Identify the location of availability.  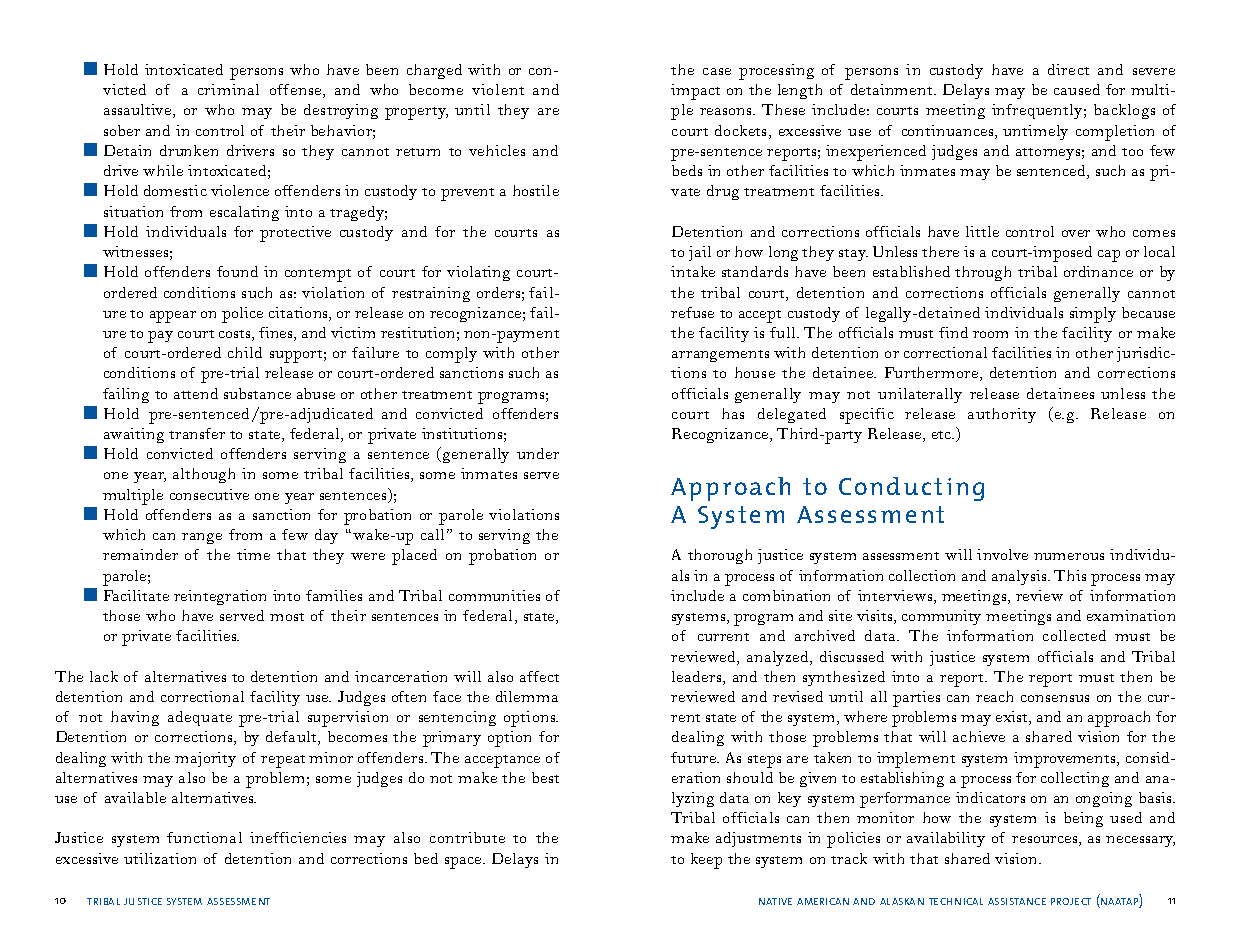
(946, 839).
